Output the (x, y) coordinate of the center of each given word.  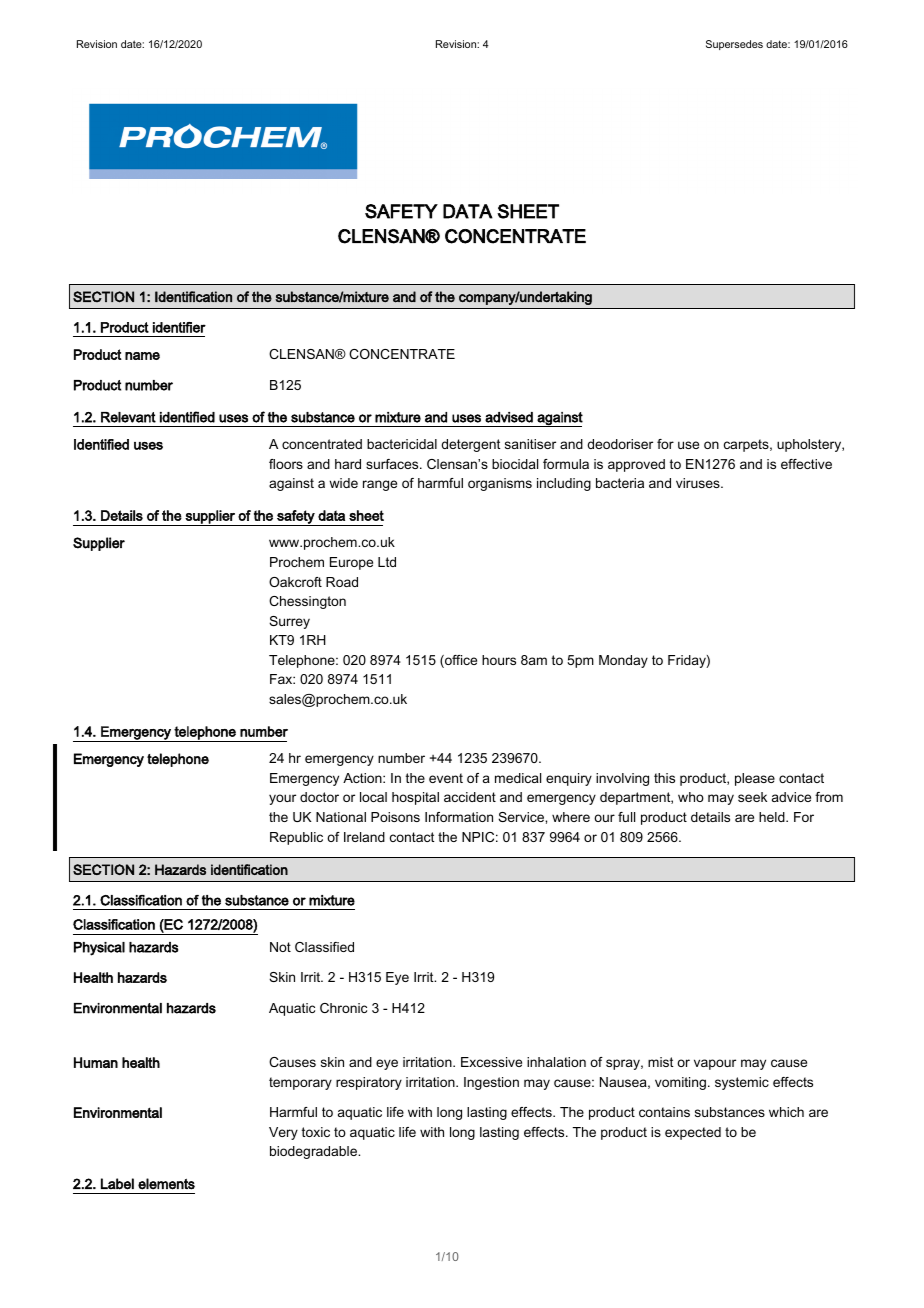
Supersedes (734, 45)
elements (166, 1184)
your (282, 799)
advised (509, 417)
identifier (179, 327)
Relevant (128, 417)
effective (806, 464)
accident (470, 797)
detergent (470, 445)
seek (752, 797)
